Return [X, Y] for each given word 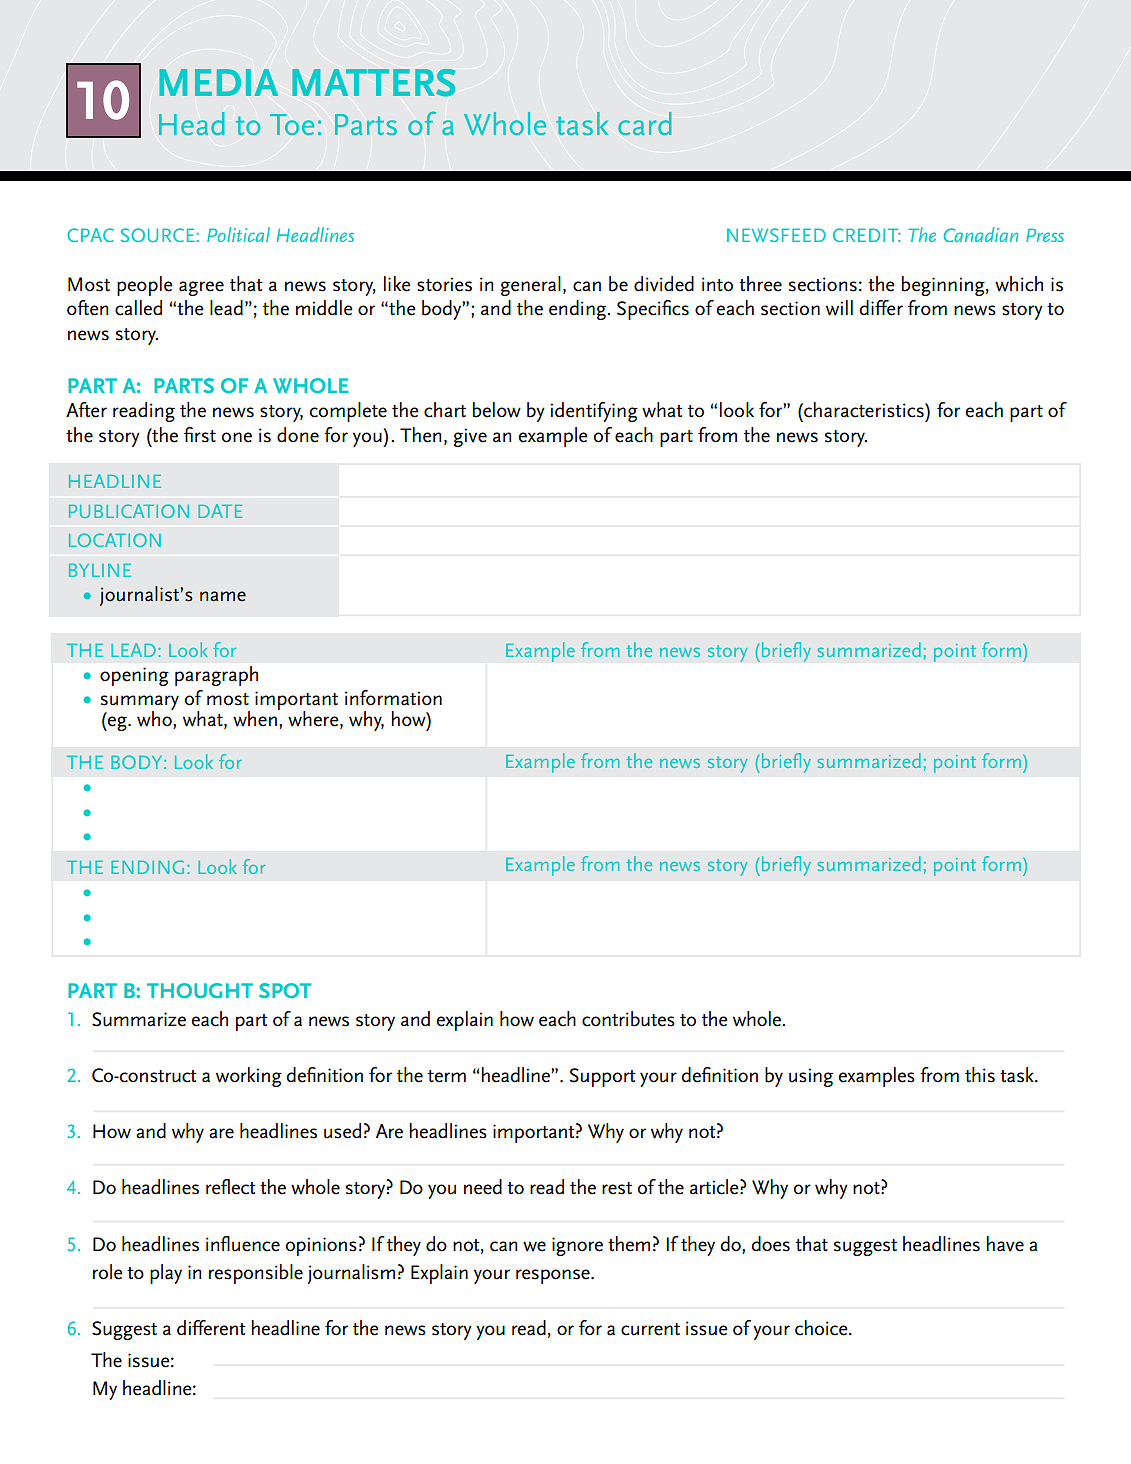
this [980, 1075]
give [470, 437]
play [166, 1274]
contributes [628, 1019]
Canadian [981, 234]
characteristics [864, 410]
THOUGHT [200, 990]
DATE [220, 511]
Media [218, 82]
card [644, 123]
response [554, 1276]
